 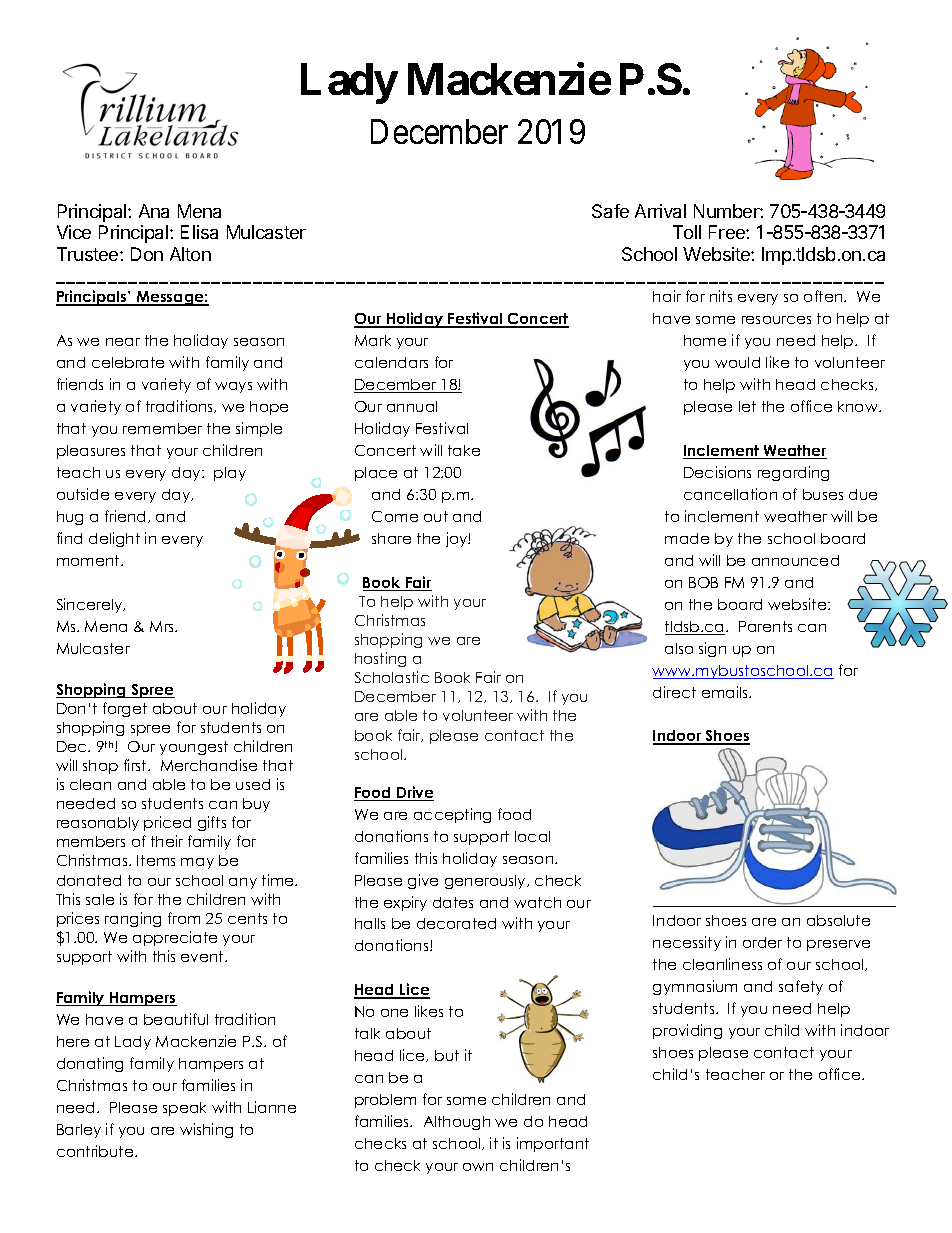 What do you see at coordinates (726, 692) in the screenshot?
I see `emails` at bounding box center [726, 692].
